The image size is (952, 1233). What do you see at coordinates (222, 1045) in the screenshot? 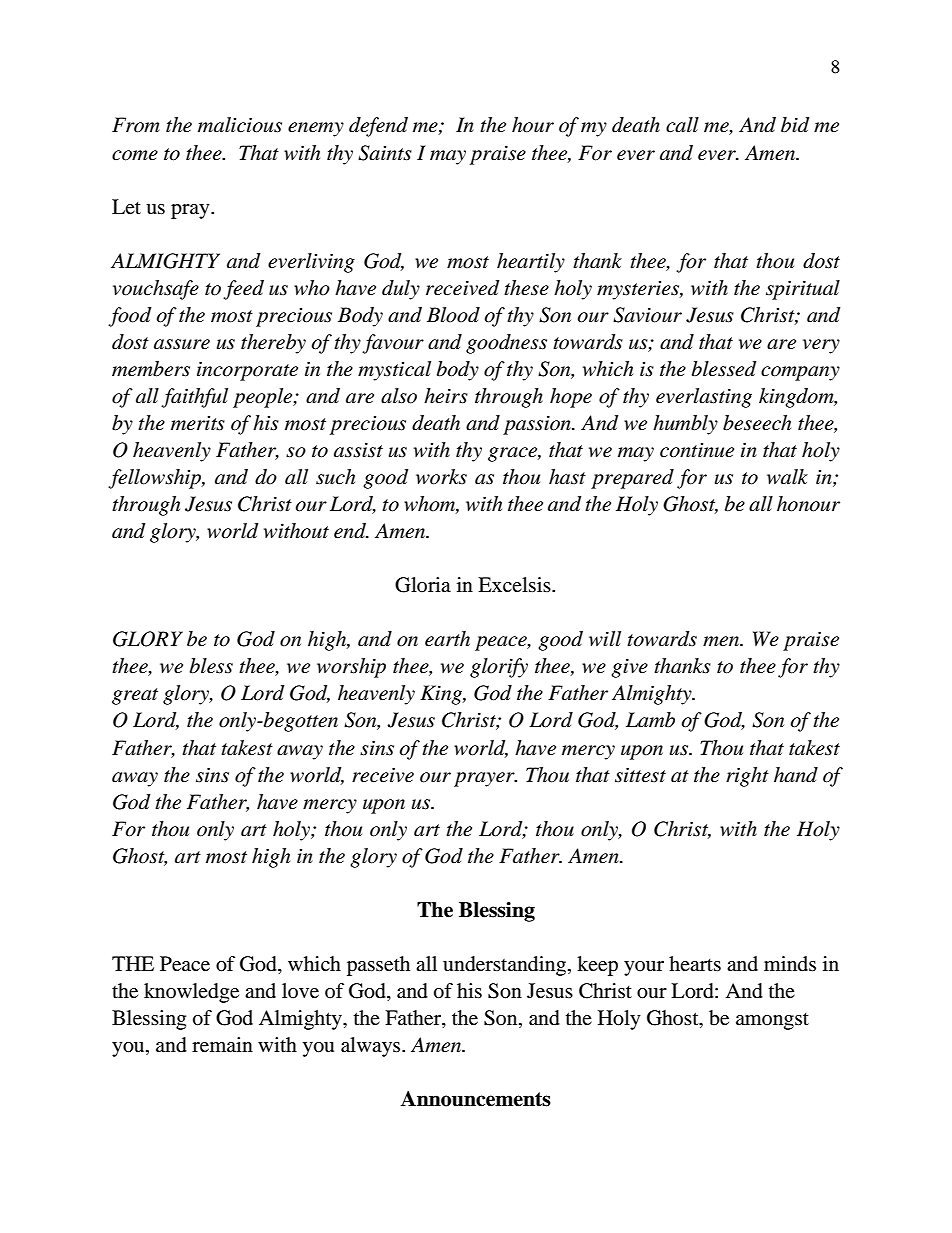
I see `remain` at bounding box center [222, 1045].
